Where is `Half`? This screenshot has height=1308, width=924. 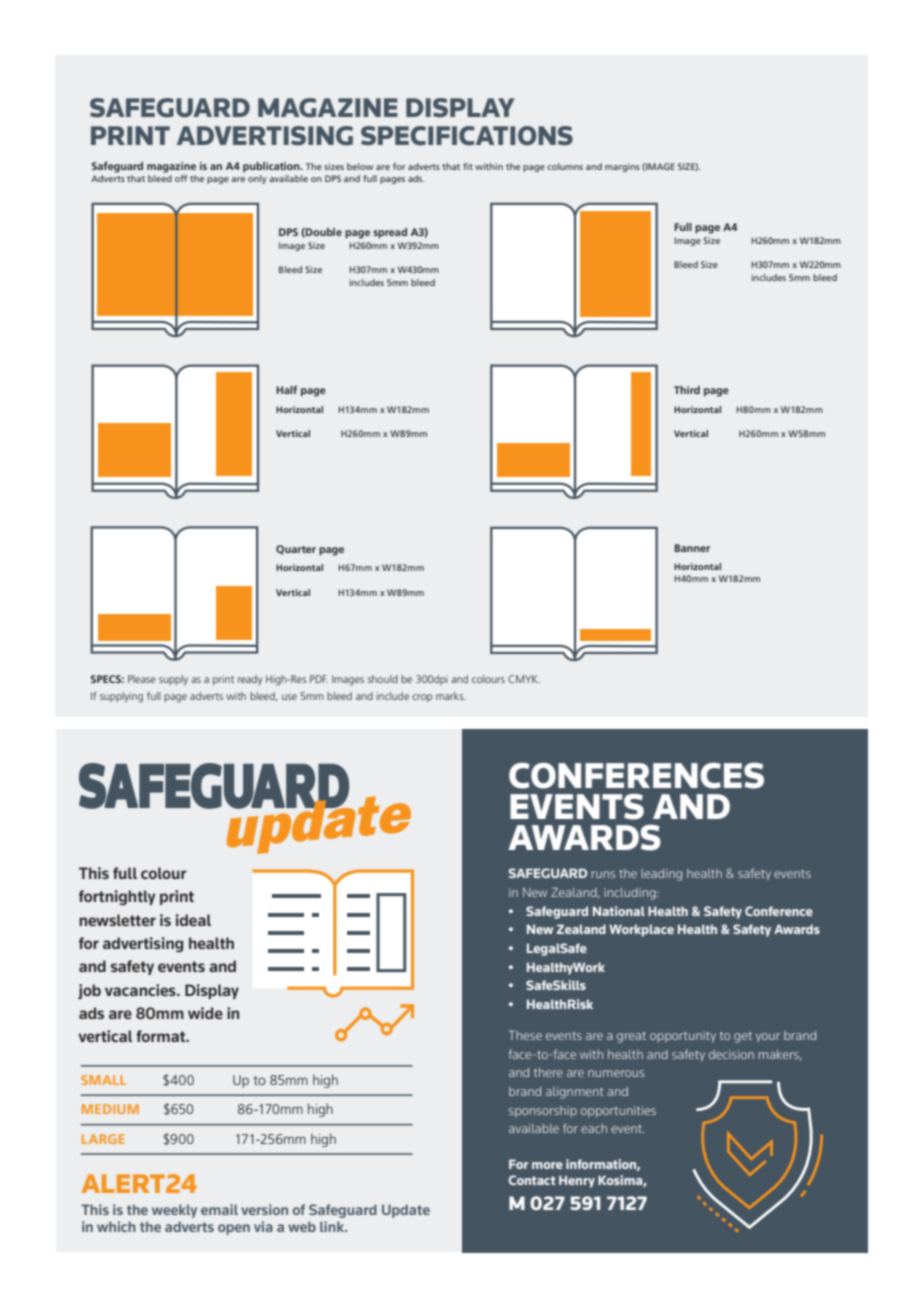
Half is located at coordinates (287, 389).
